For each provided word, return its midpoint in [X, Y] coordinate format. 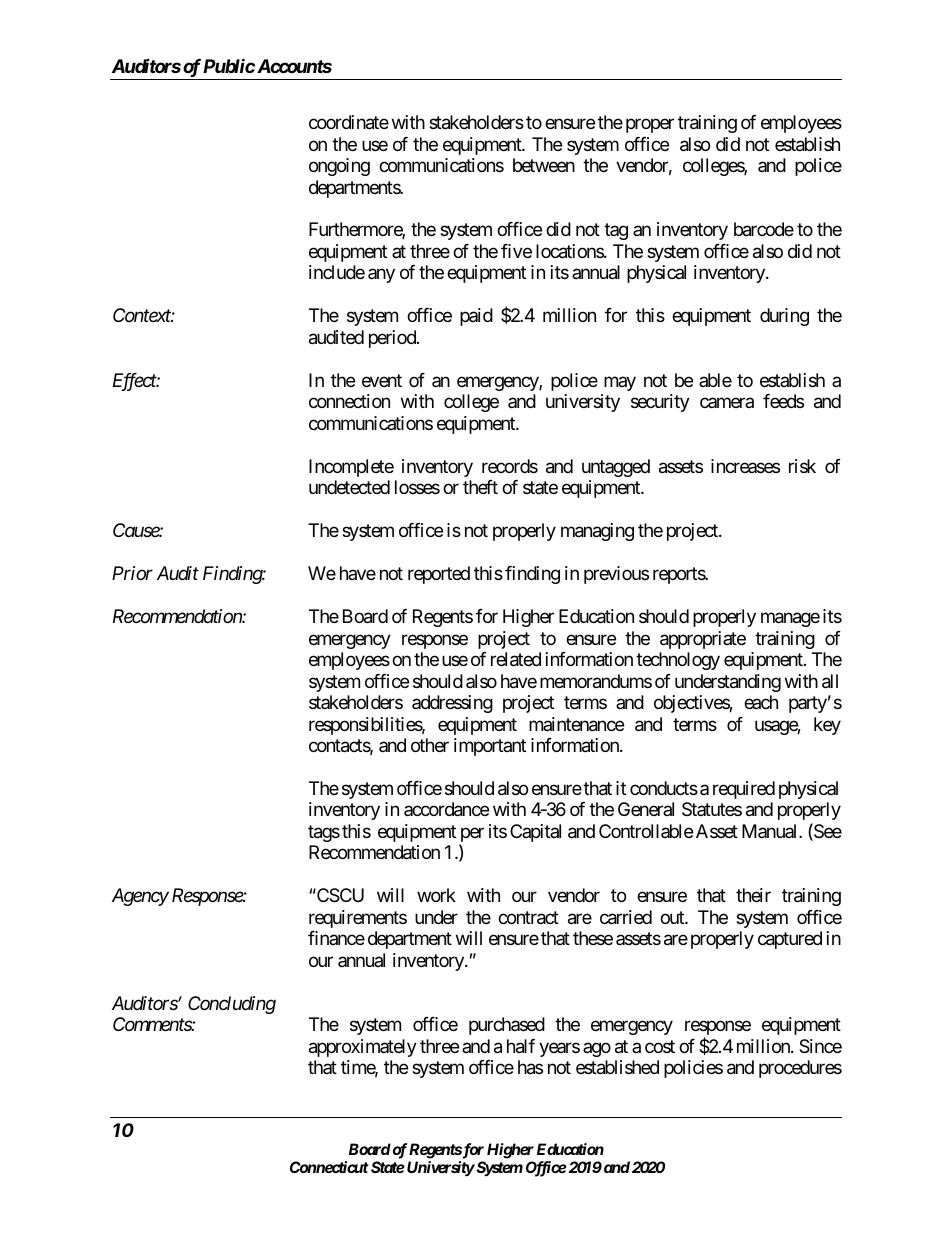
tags [324, 833]
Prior [132, 573]
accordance [446, 809]
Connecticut [329, 1167]
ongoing [339, 167]
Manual [771, 831]
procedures [800, 1069]
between [544, 165]
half [521, 1046]
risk [802, 466]
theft [480, 487]
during [784, 317]
